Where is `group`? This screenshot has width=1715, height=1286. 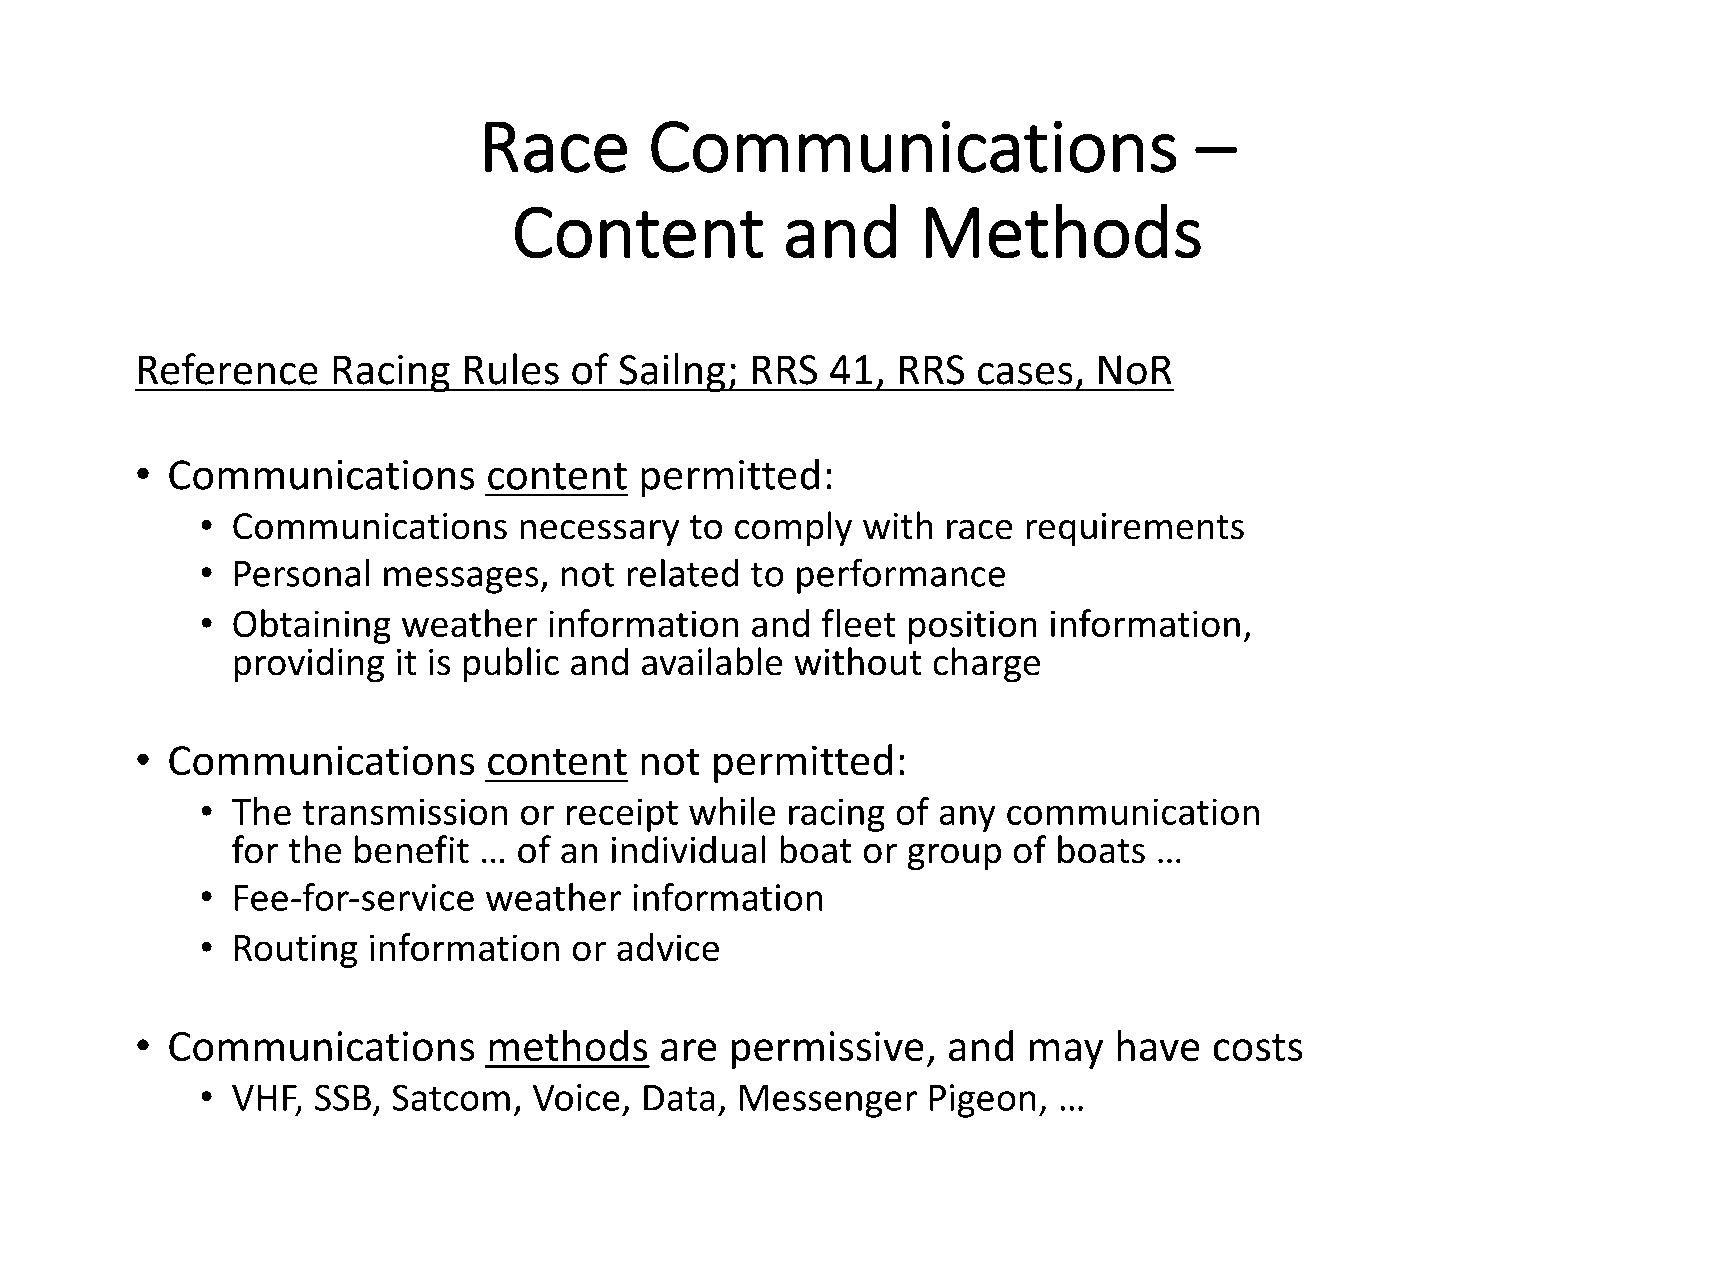 group is located at coordinates (954, 857).
